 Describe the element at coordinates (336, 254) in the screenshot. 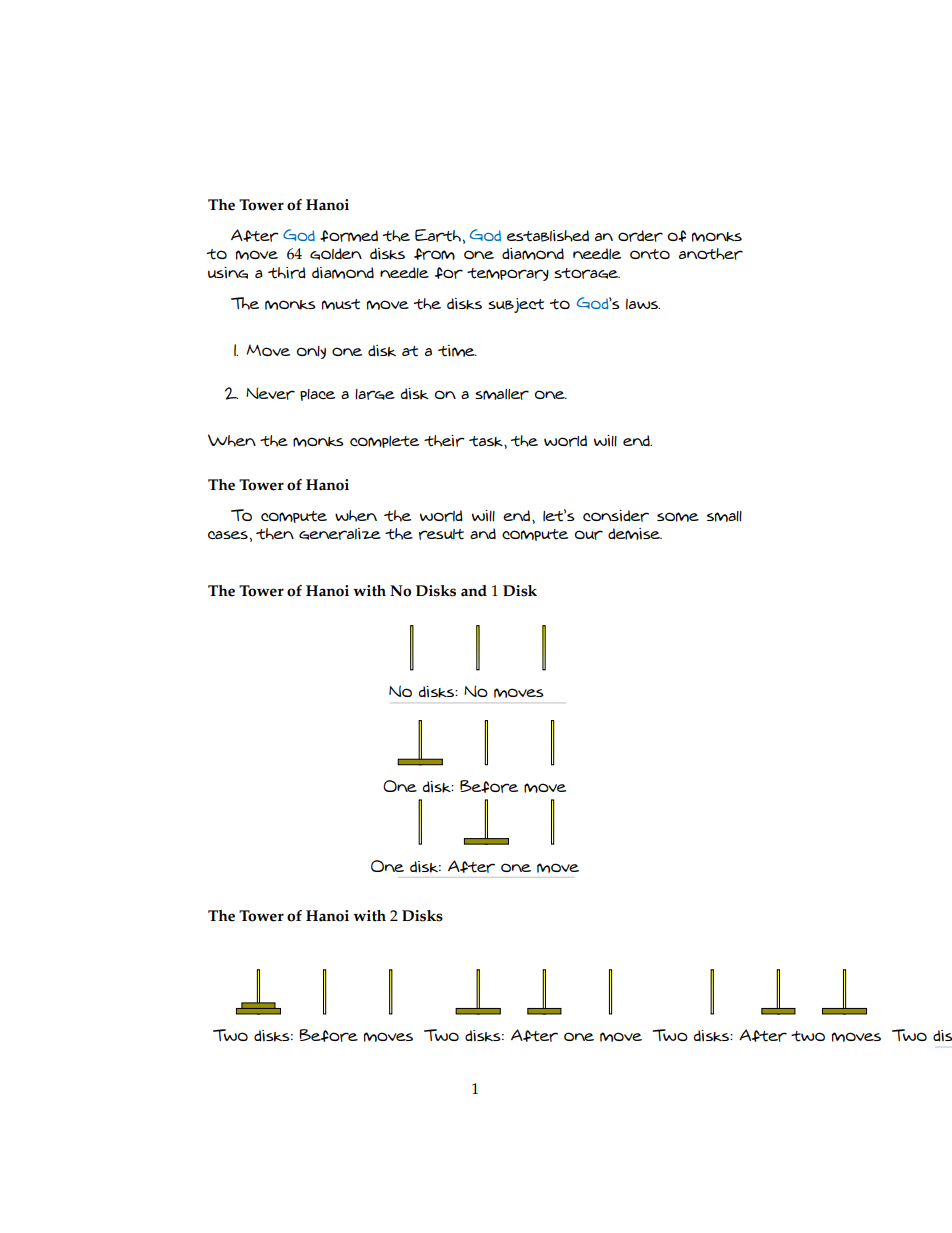

I see `golden` at that location.
